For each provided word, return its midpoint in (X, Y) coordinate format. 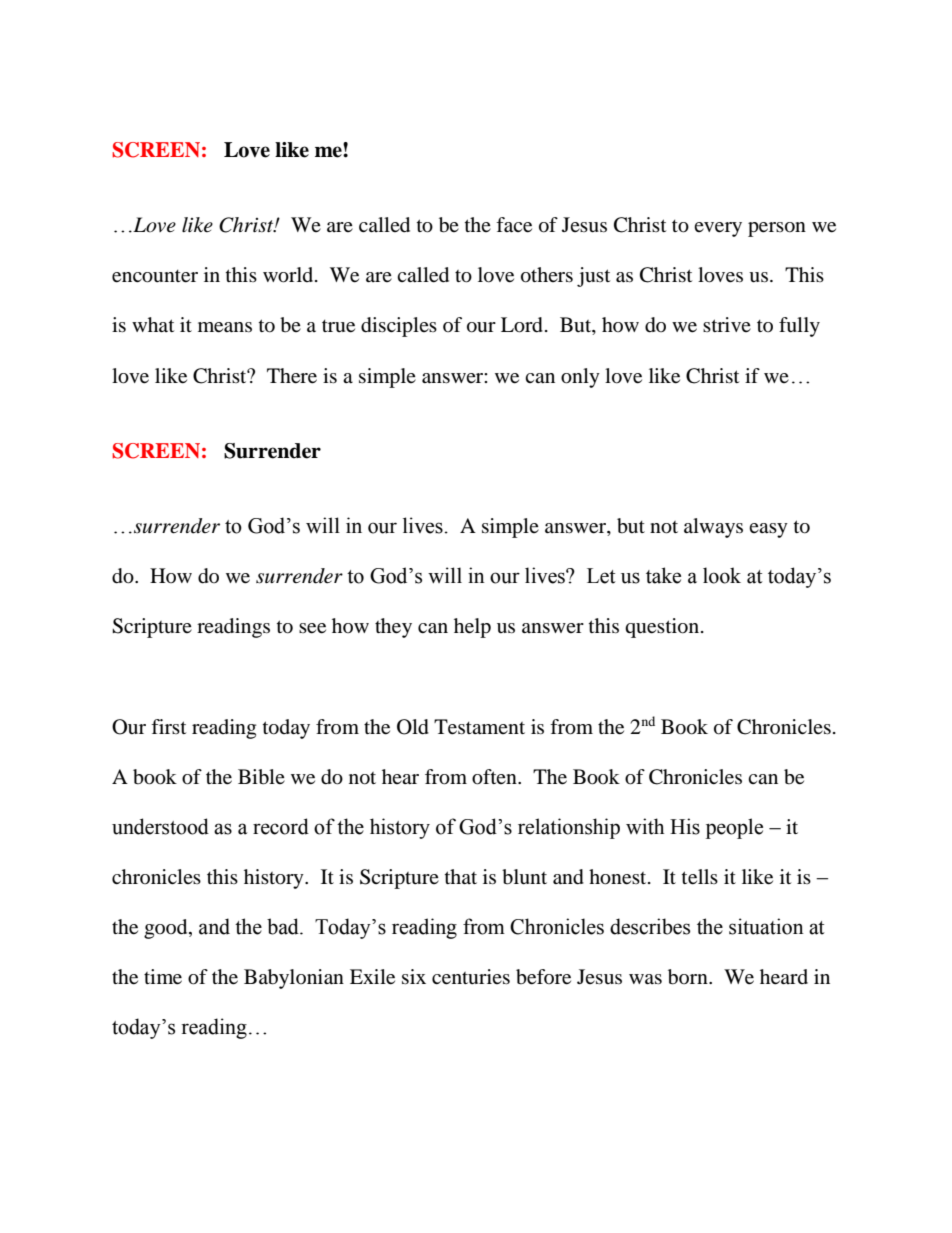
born (689, 977)
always (713, 528)
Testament (479, 727)
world (289, 275)
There (292, 376)
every (718, 229)
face (514, 225)
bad (284, 926)
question (663, 628)
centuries (471, 977)
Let (601, 576)
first (168, 726)
